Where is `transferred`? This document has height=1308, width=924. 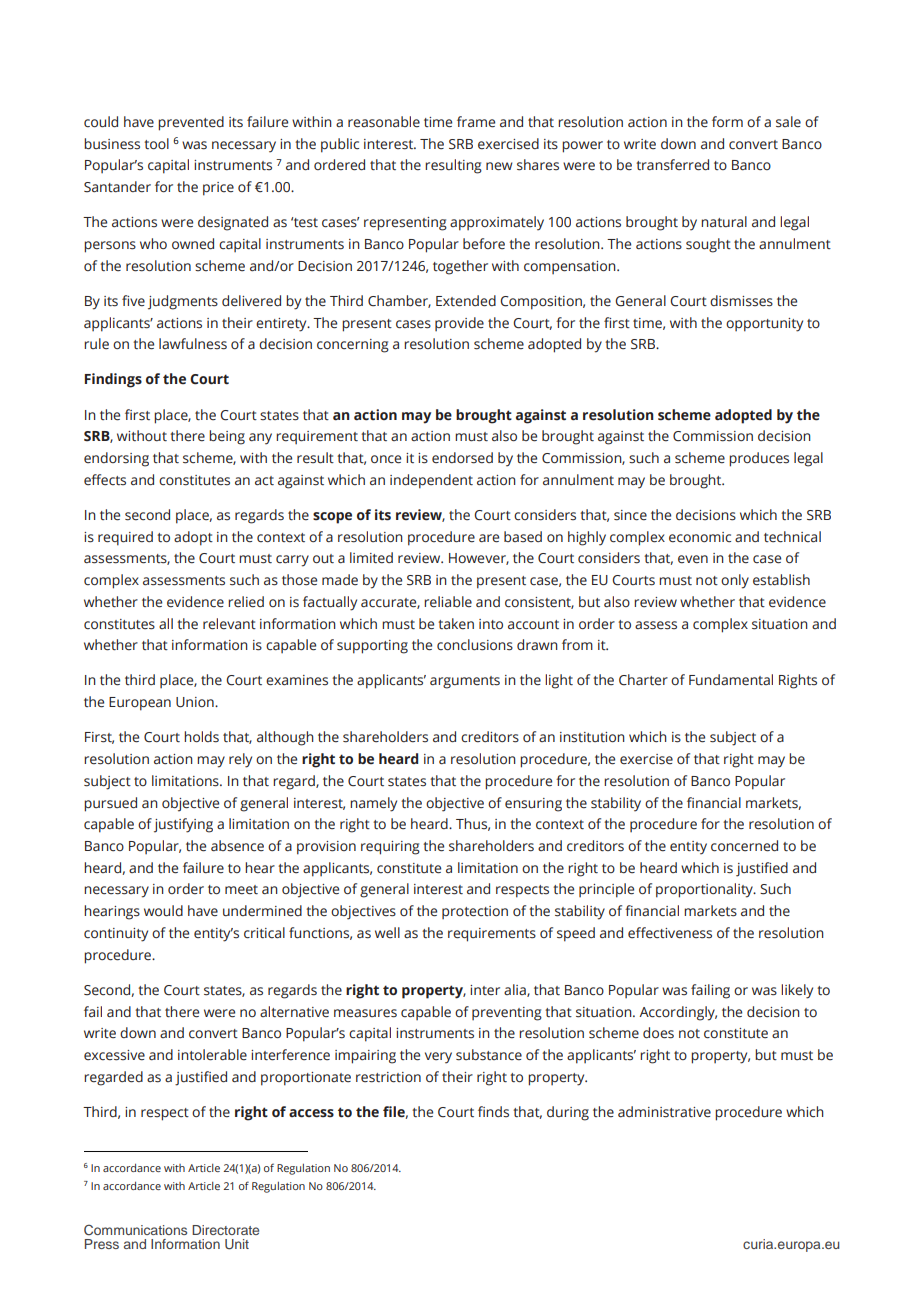
transferred is located at coordinates (672, 165).
